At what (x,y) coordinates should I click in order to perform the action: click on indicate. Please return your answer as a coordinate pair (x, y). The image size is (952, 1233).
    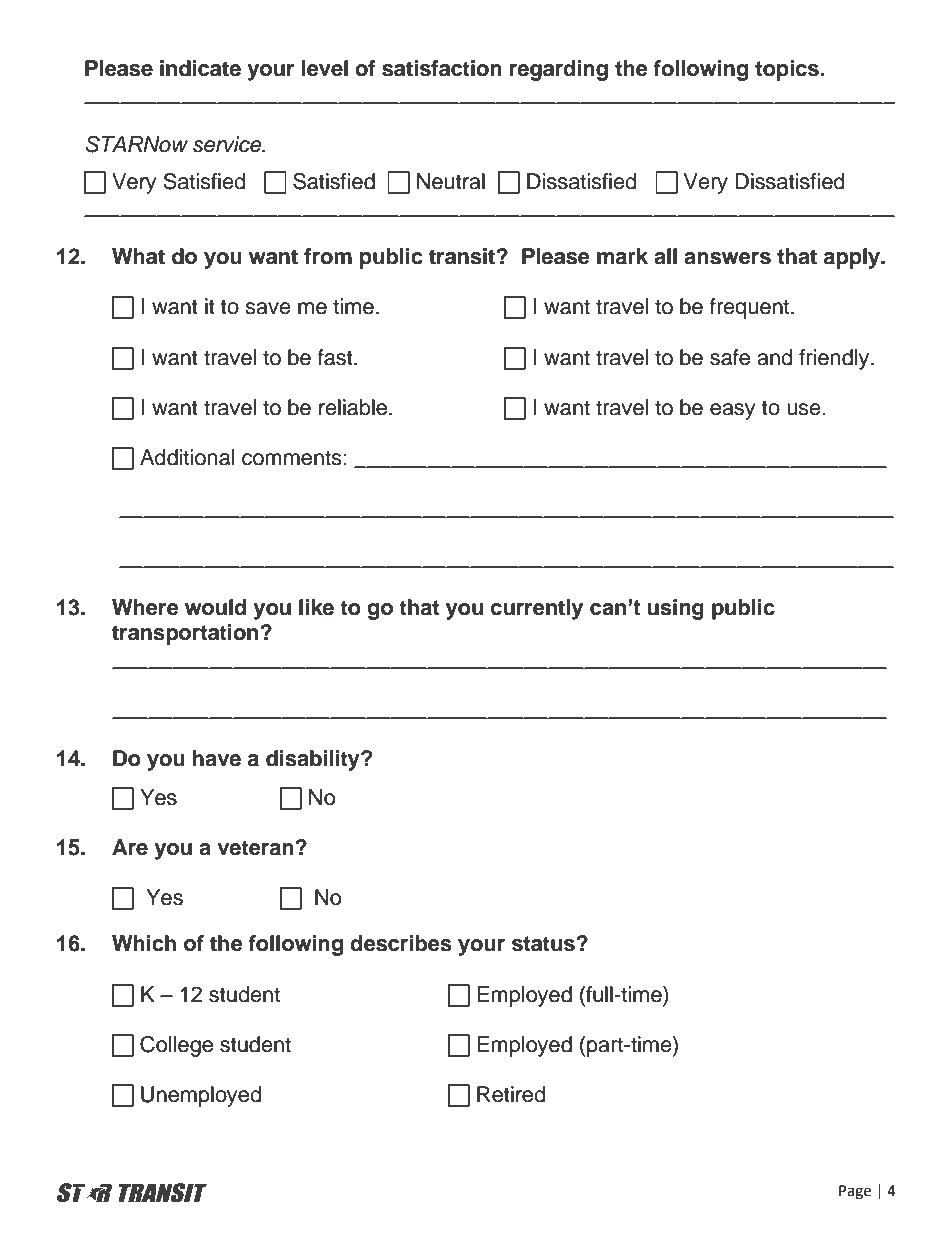
    Looking at the image, I should click on (200, 68).
